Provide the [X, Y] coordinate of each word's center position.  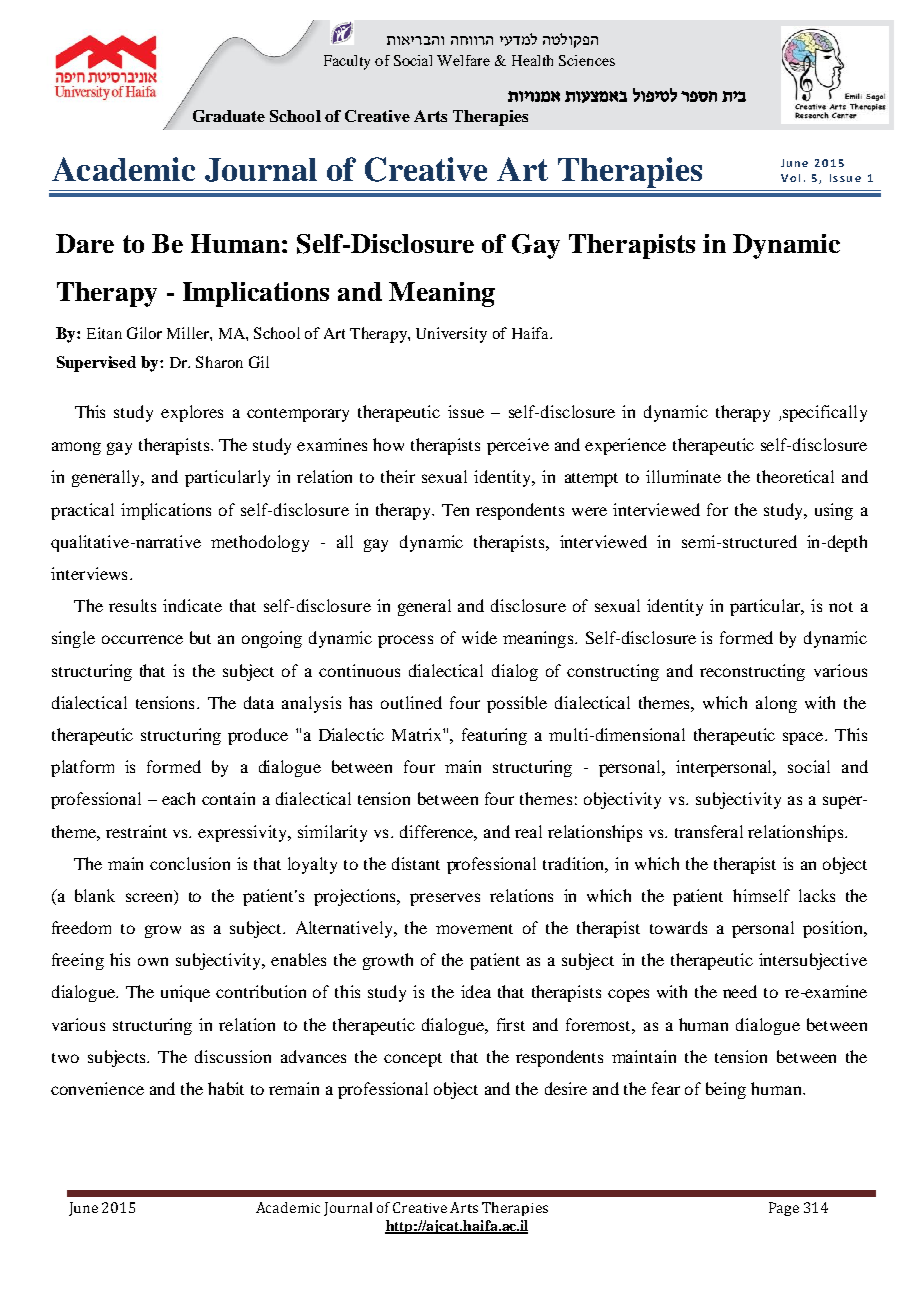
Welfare [463, 60]
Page [784, 1209]
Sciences [587, 60]
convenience [97, 1088]
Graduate [229, 116]
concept [413, 1060]
